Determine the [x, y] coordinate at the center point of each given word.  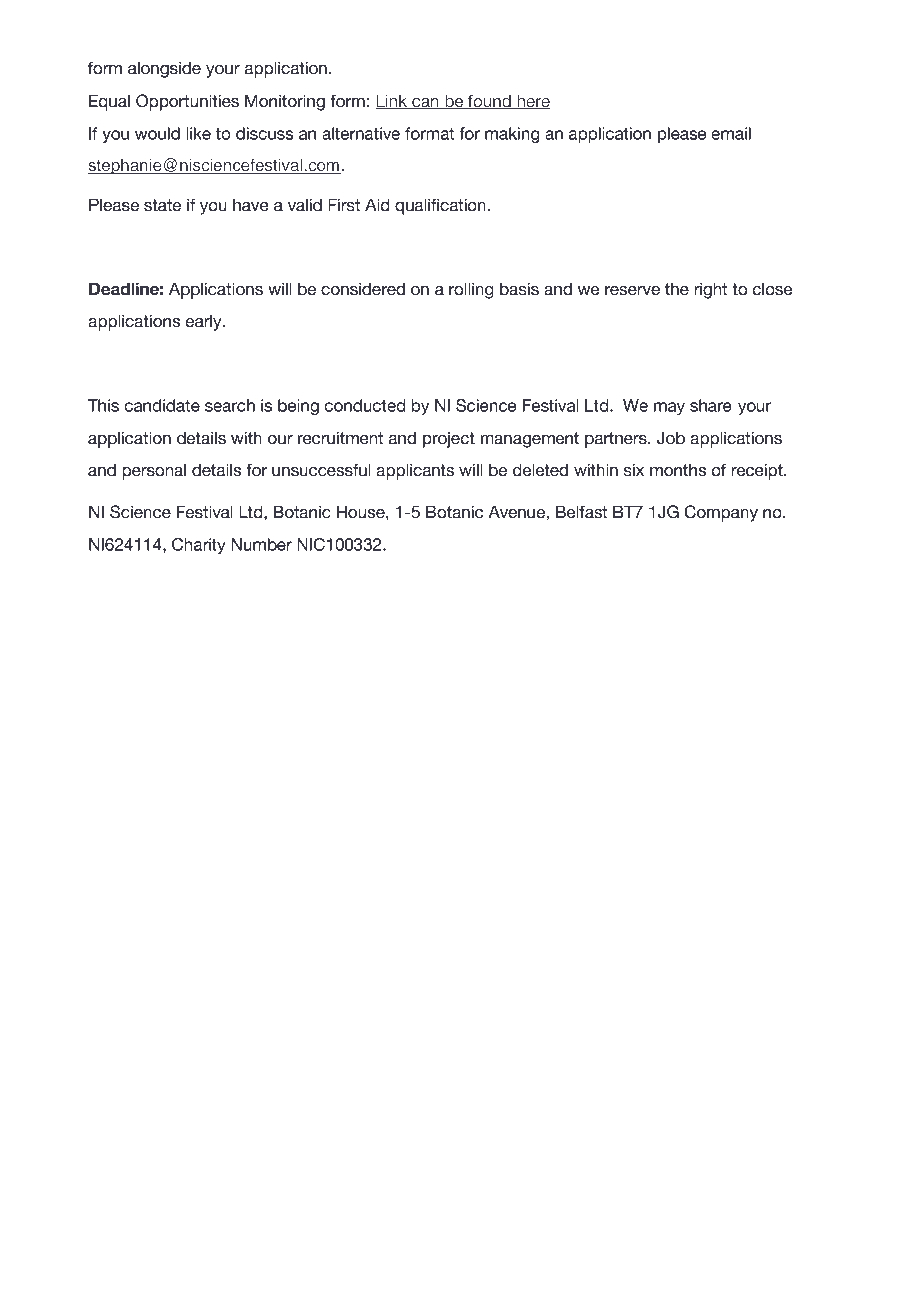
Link [392, 101]
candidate [162, 405]
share [711, 405]
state [162, 205]
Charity [199, 546]
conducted [364, 405]
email [731, 133]
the [677, 289]
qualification [440, 206]
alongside [164, 70]
